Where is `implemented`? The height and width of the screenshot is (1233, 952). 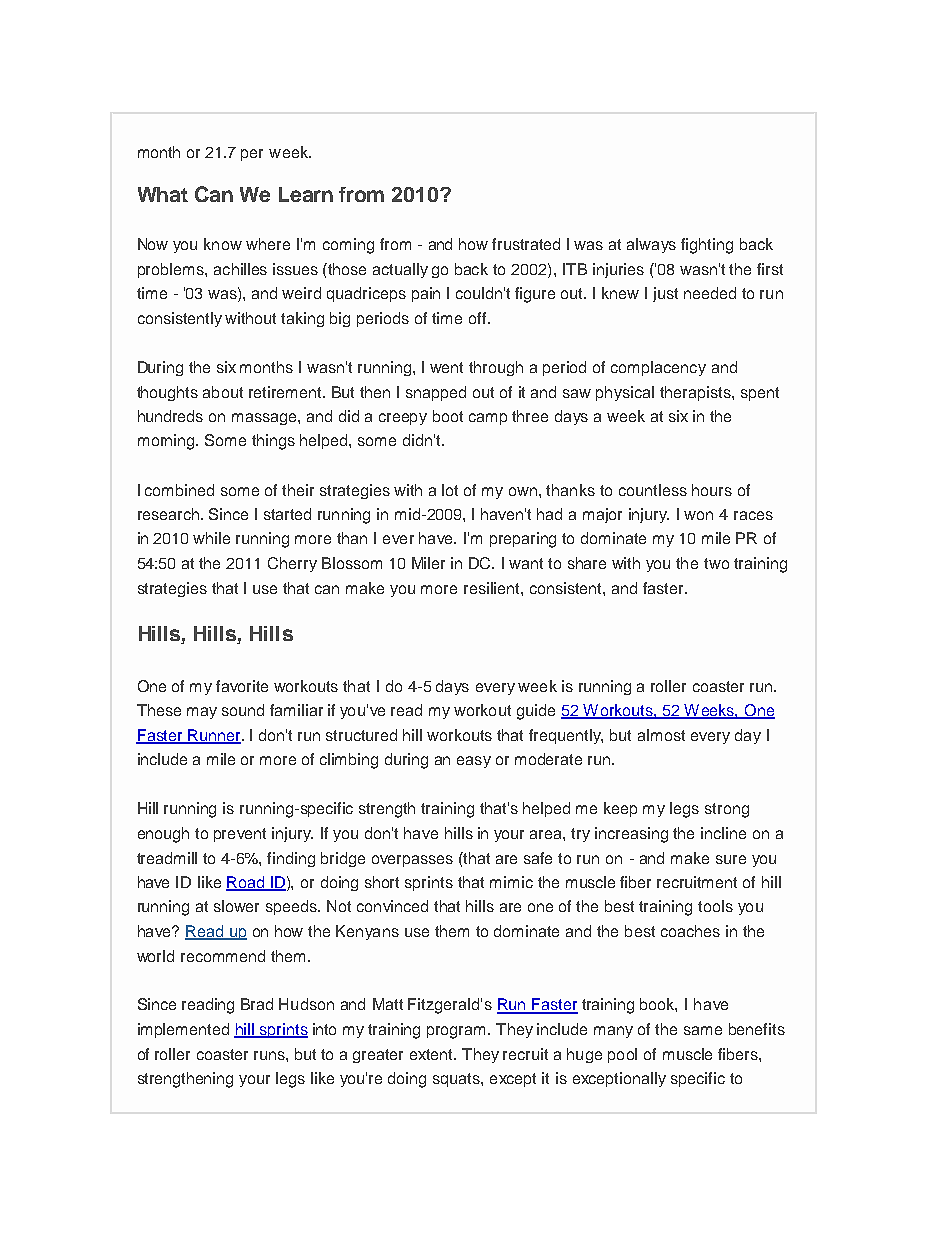
implemented is located at coordinates (183, 1030).
